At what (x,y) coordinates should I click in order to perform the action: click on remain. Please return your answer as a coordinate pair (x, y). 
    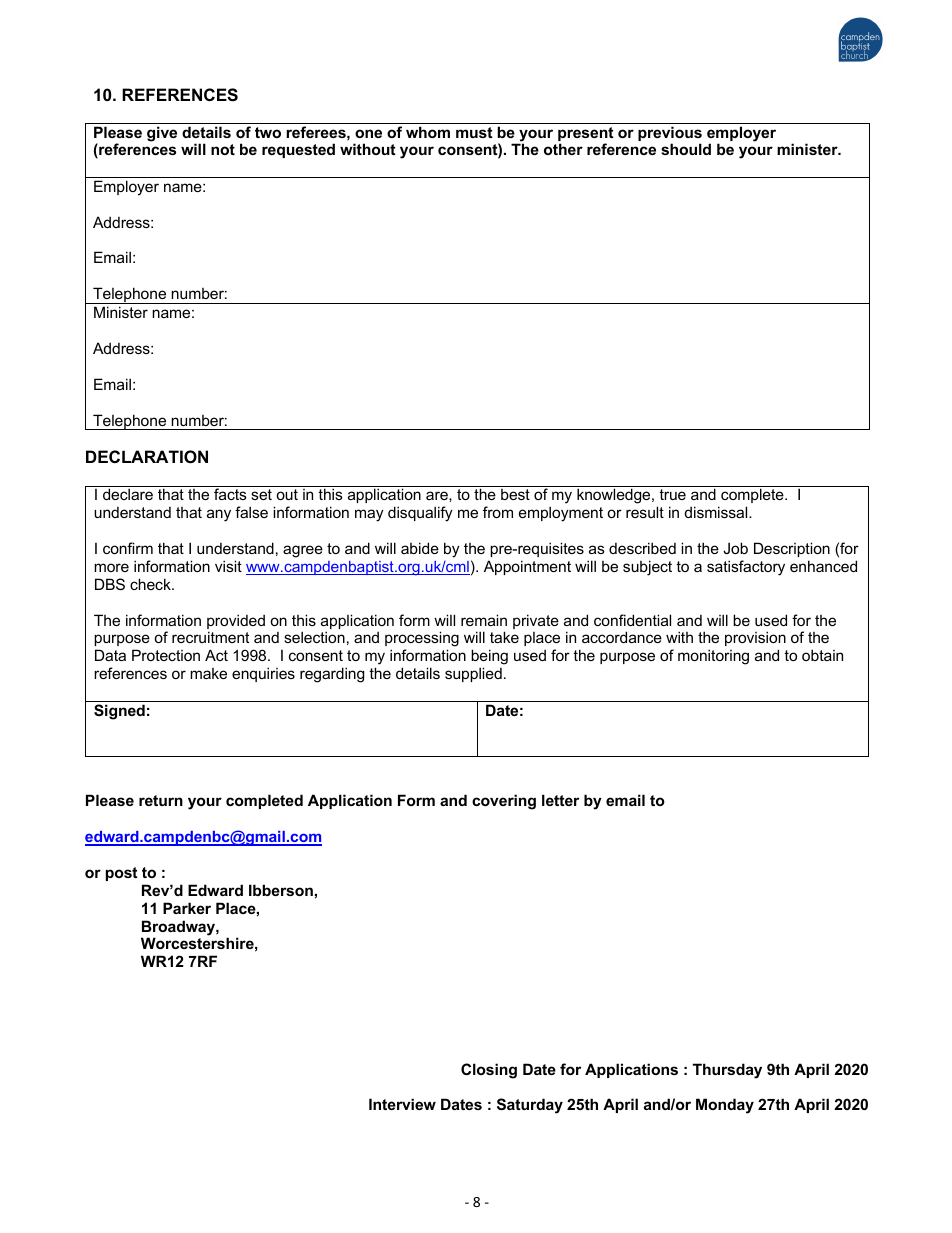
    Looking at the image, I should click on (484, 620).
